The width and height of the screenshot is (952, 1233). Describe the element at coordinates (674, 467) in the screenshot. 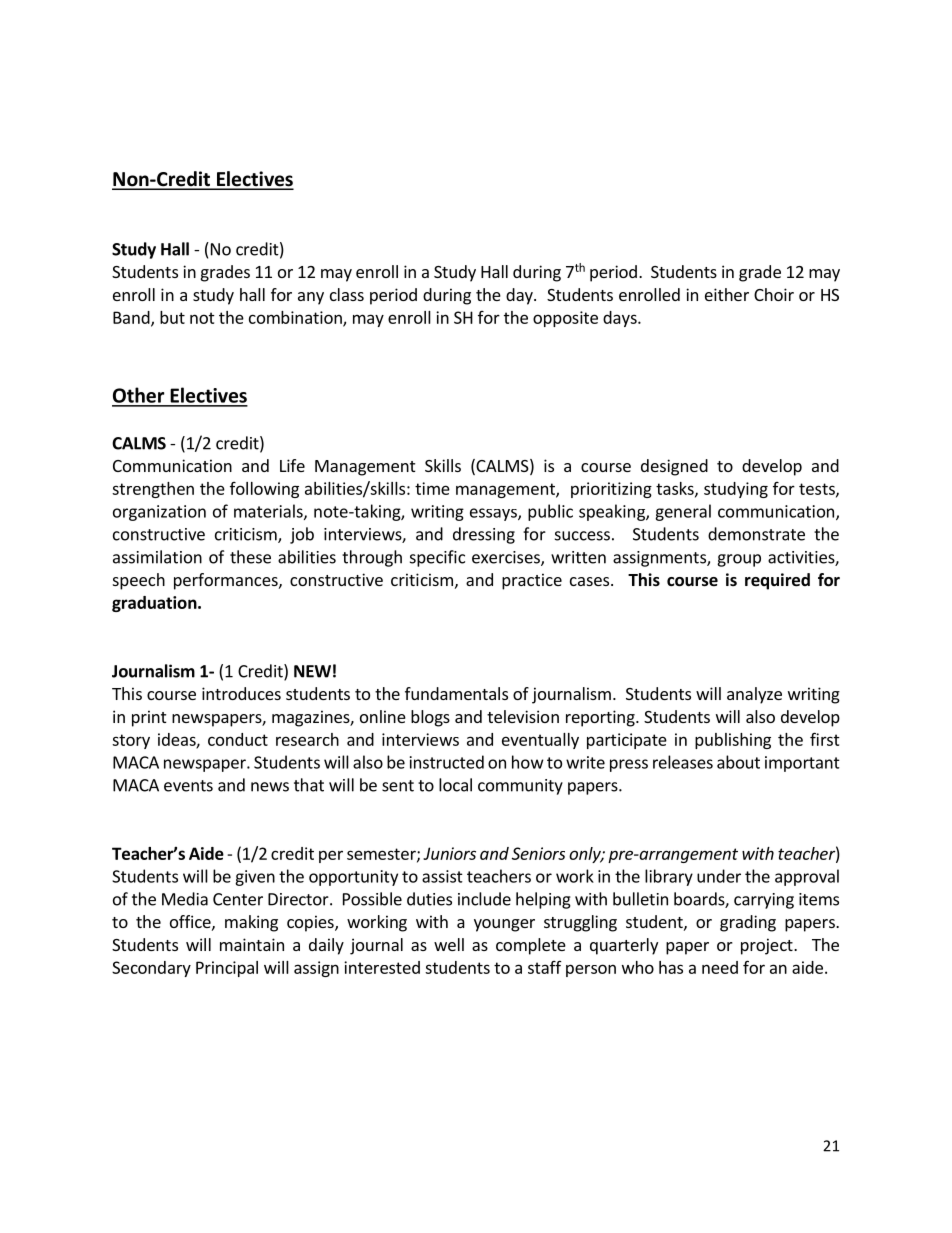

I see `designed` at that location.
